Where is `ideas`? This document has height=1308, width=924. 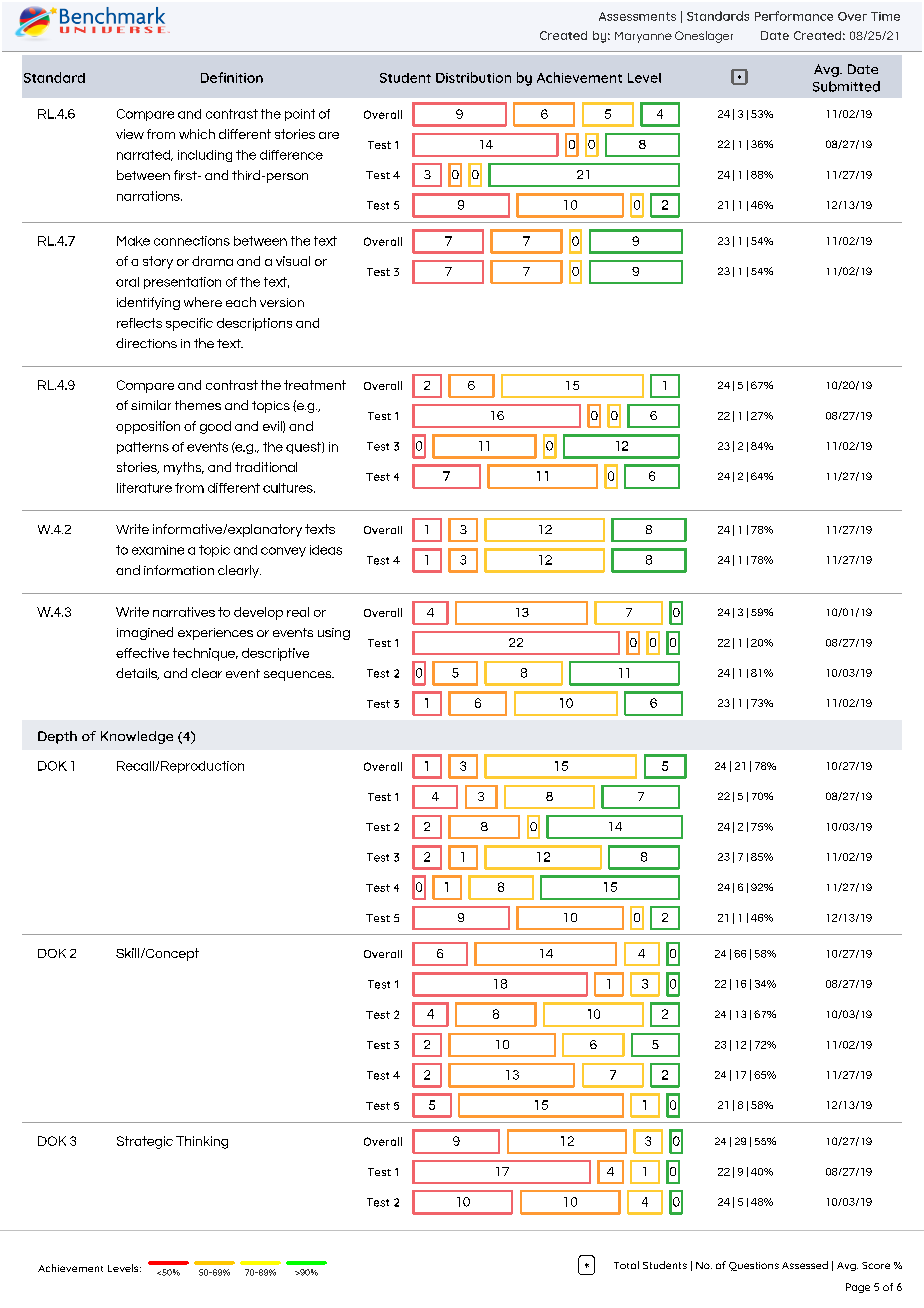
ideas is located at coordinates (326, 550).
